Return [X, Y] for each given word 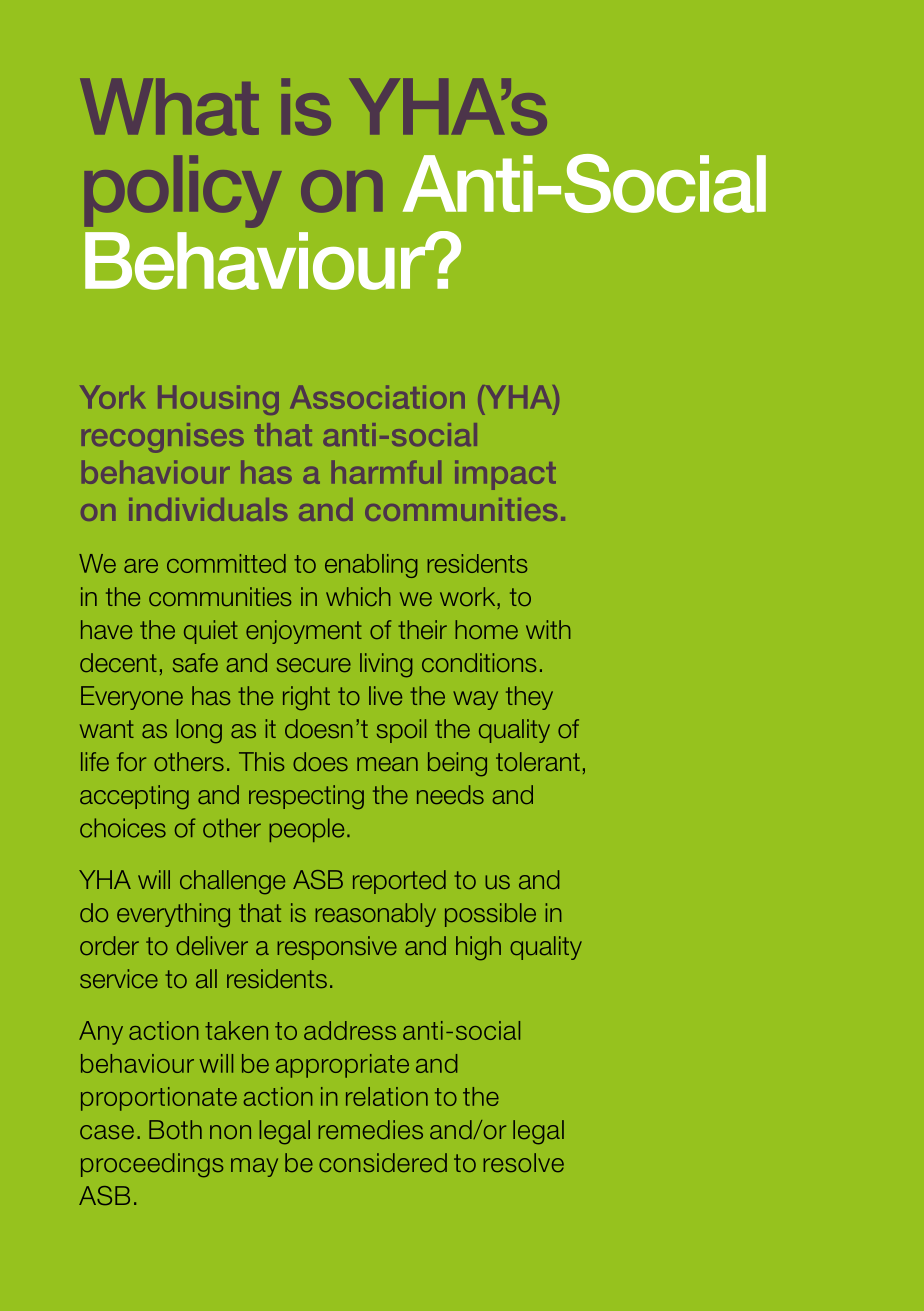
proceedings [152, 1165]
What [169, 106]
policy [183, 191]
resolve [523, 1162]
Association [377, 397]
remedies [370, 1129]
